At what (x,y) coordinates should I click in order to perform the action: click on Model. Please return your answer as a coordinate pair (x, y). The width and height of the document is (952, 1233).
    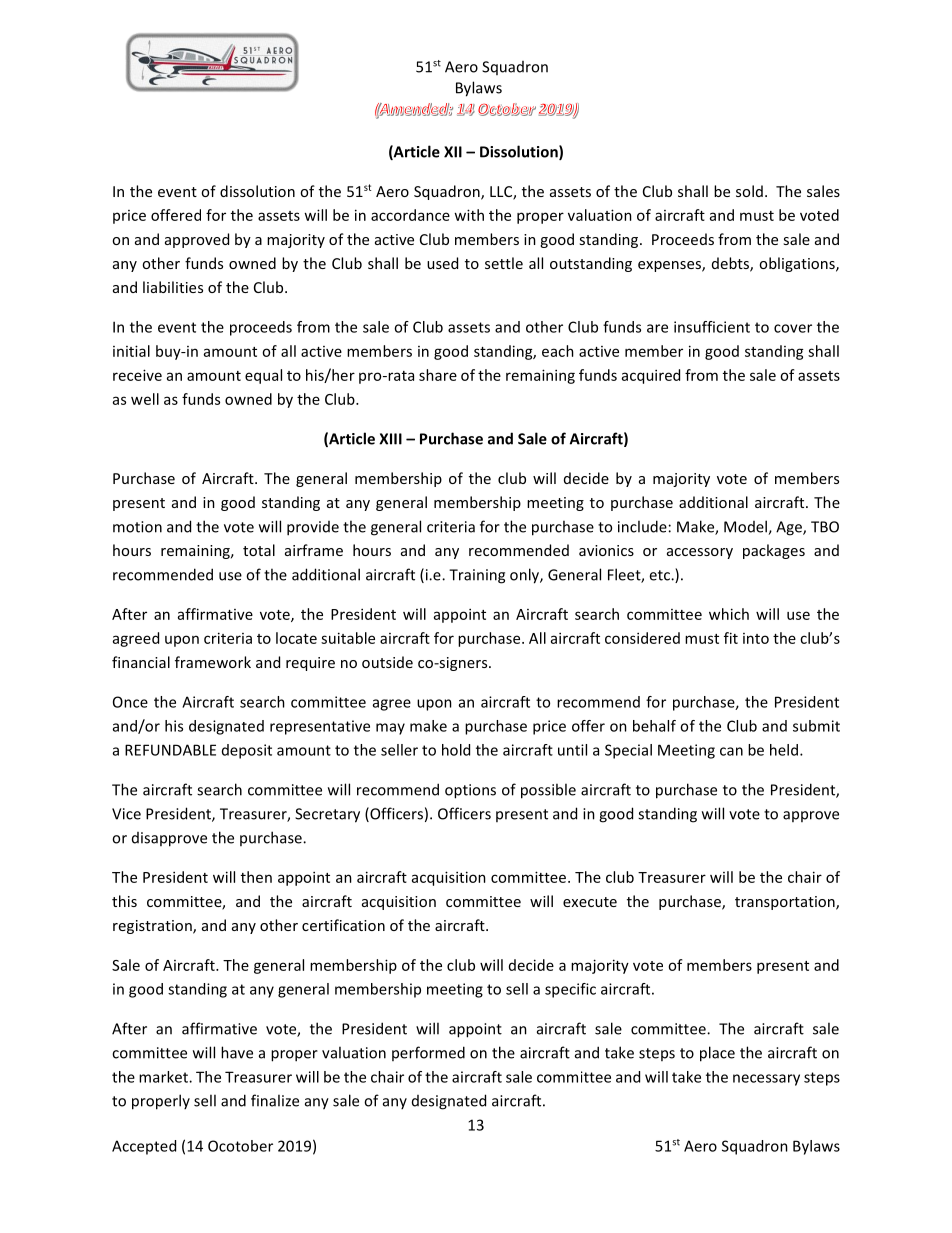
    Looking at the image, I should click on (746, 527).
